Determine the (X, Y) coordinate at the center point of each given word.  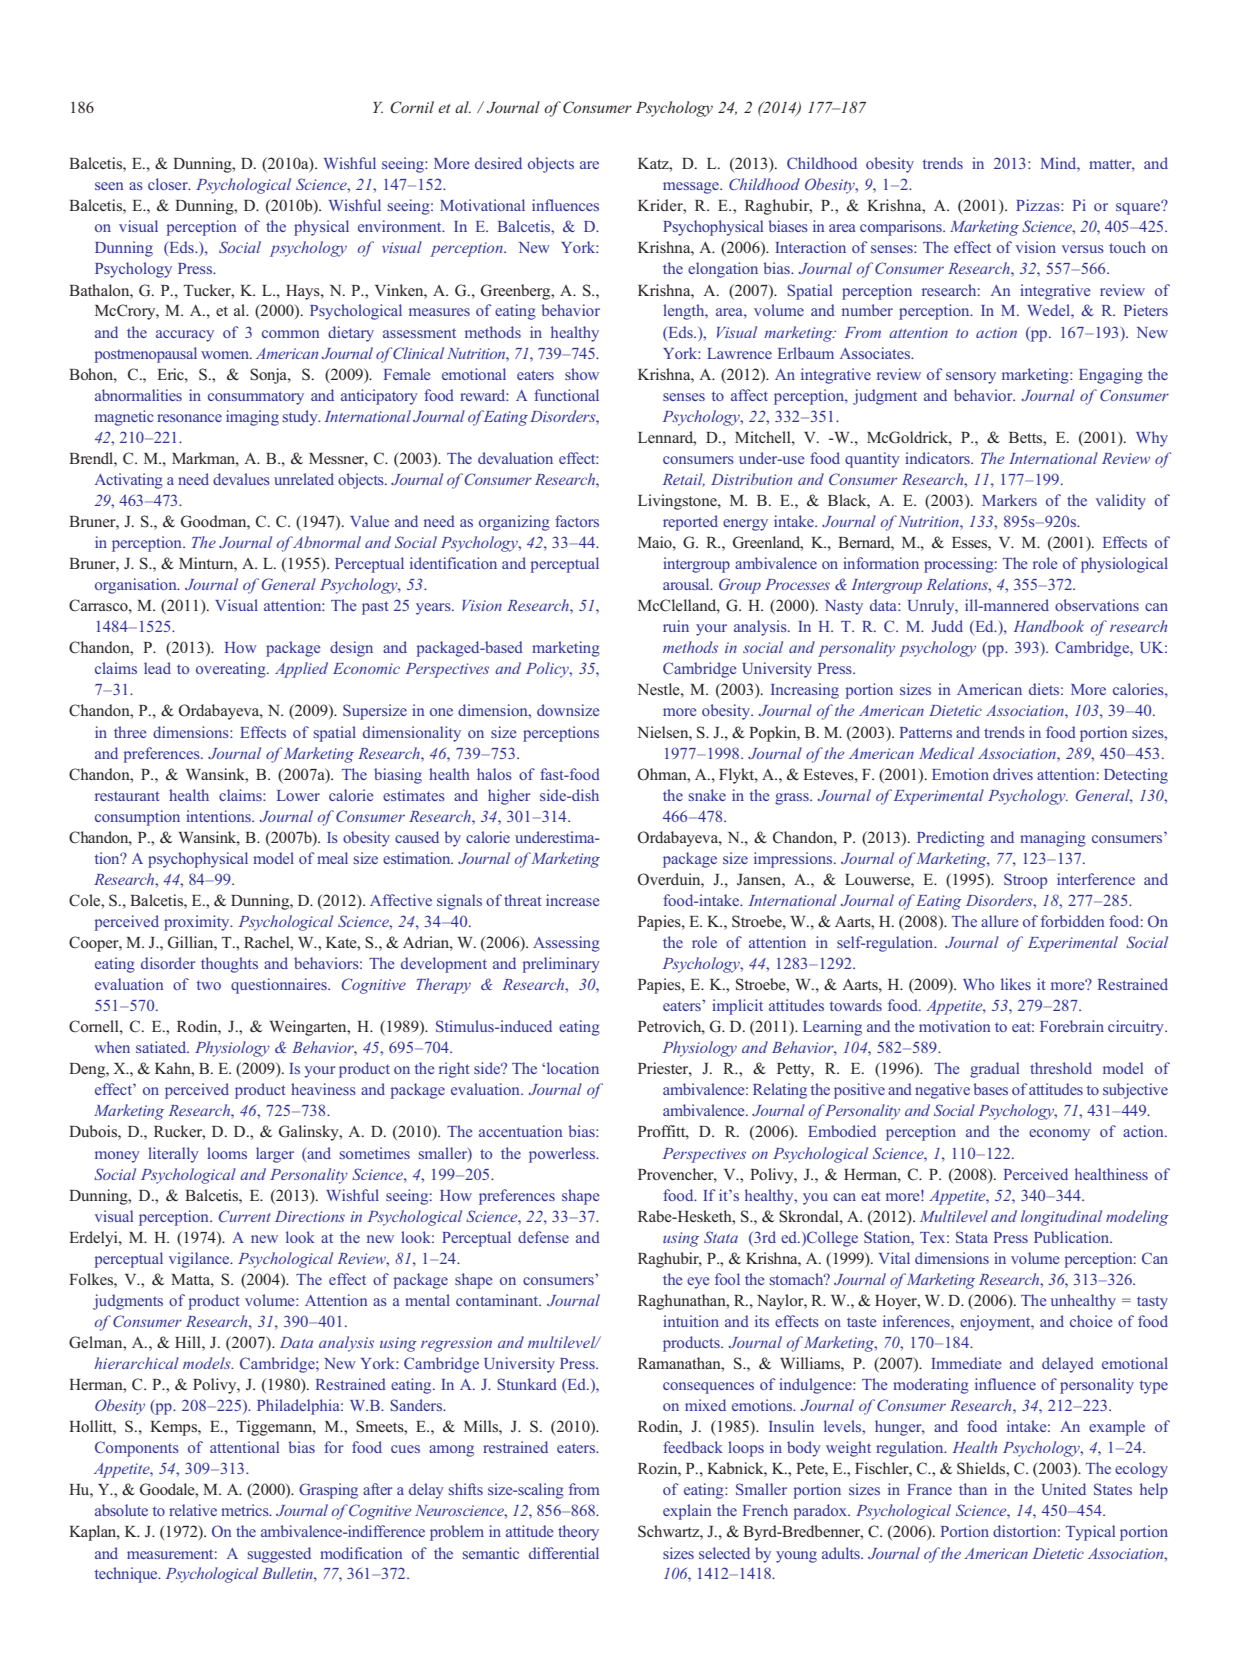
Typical (1090, 1533)
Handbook (1049, 626)
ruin (676, 626)
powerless (563, 1155)
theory (578, 1533)
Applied (301, 670)
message (692, 188)
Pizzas (1039, 205)
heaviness (323, 1089)
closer (169, 184)
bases (990, 1089)
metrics (246, 1510)
